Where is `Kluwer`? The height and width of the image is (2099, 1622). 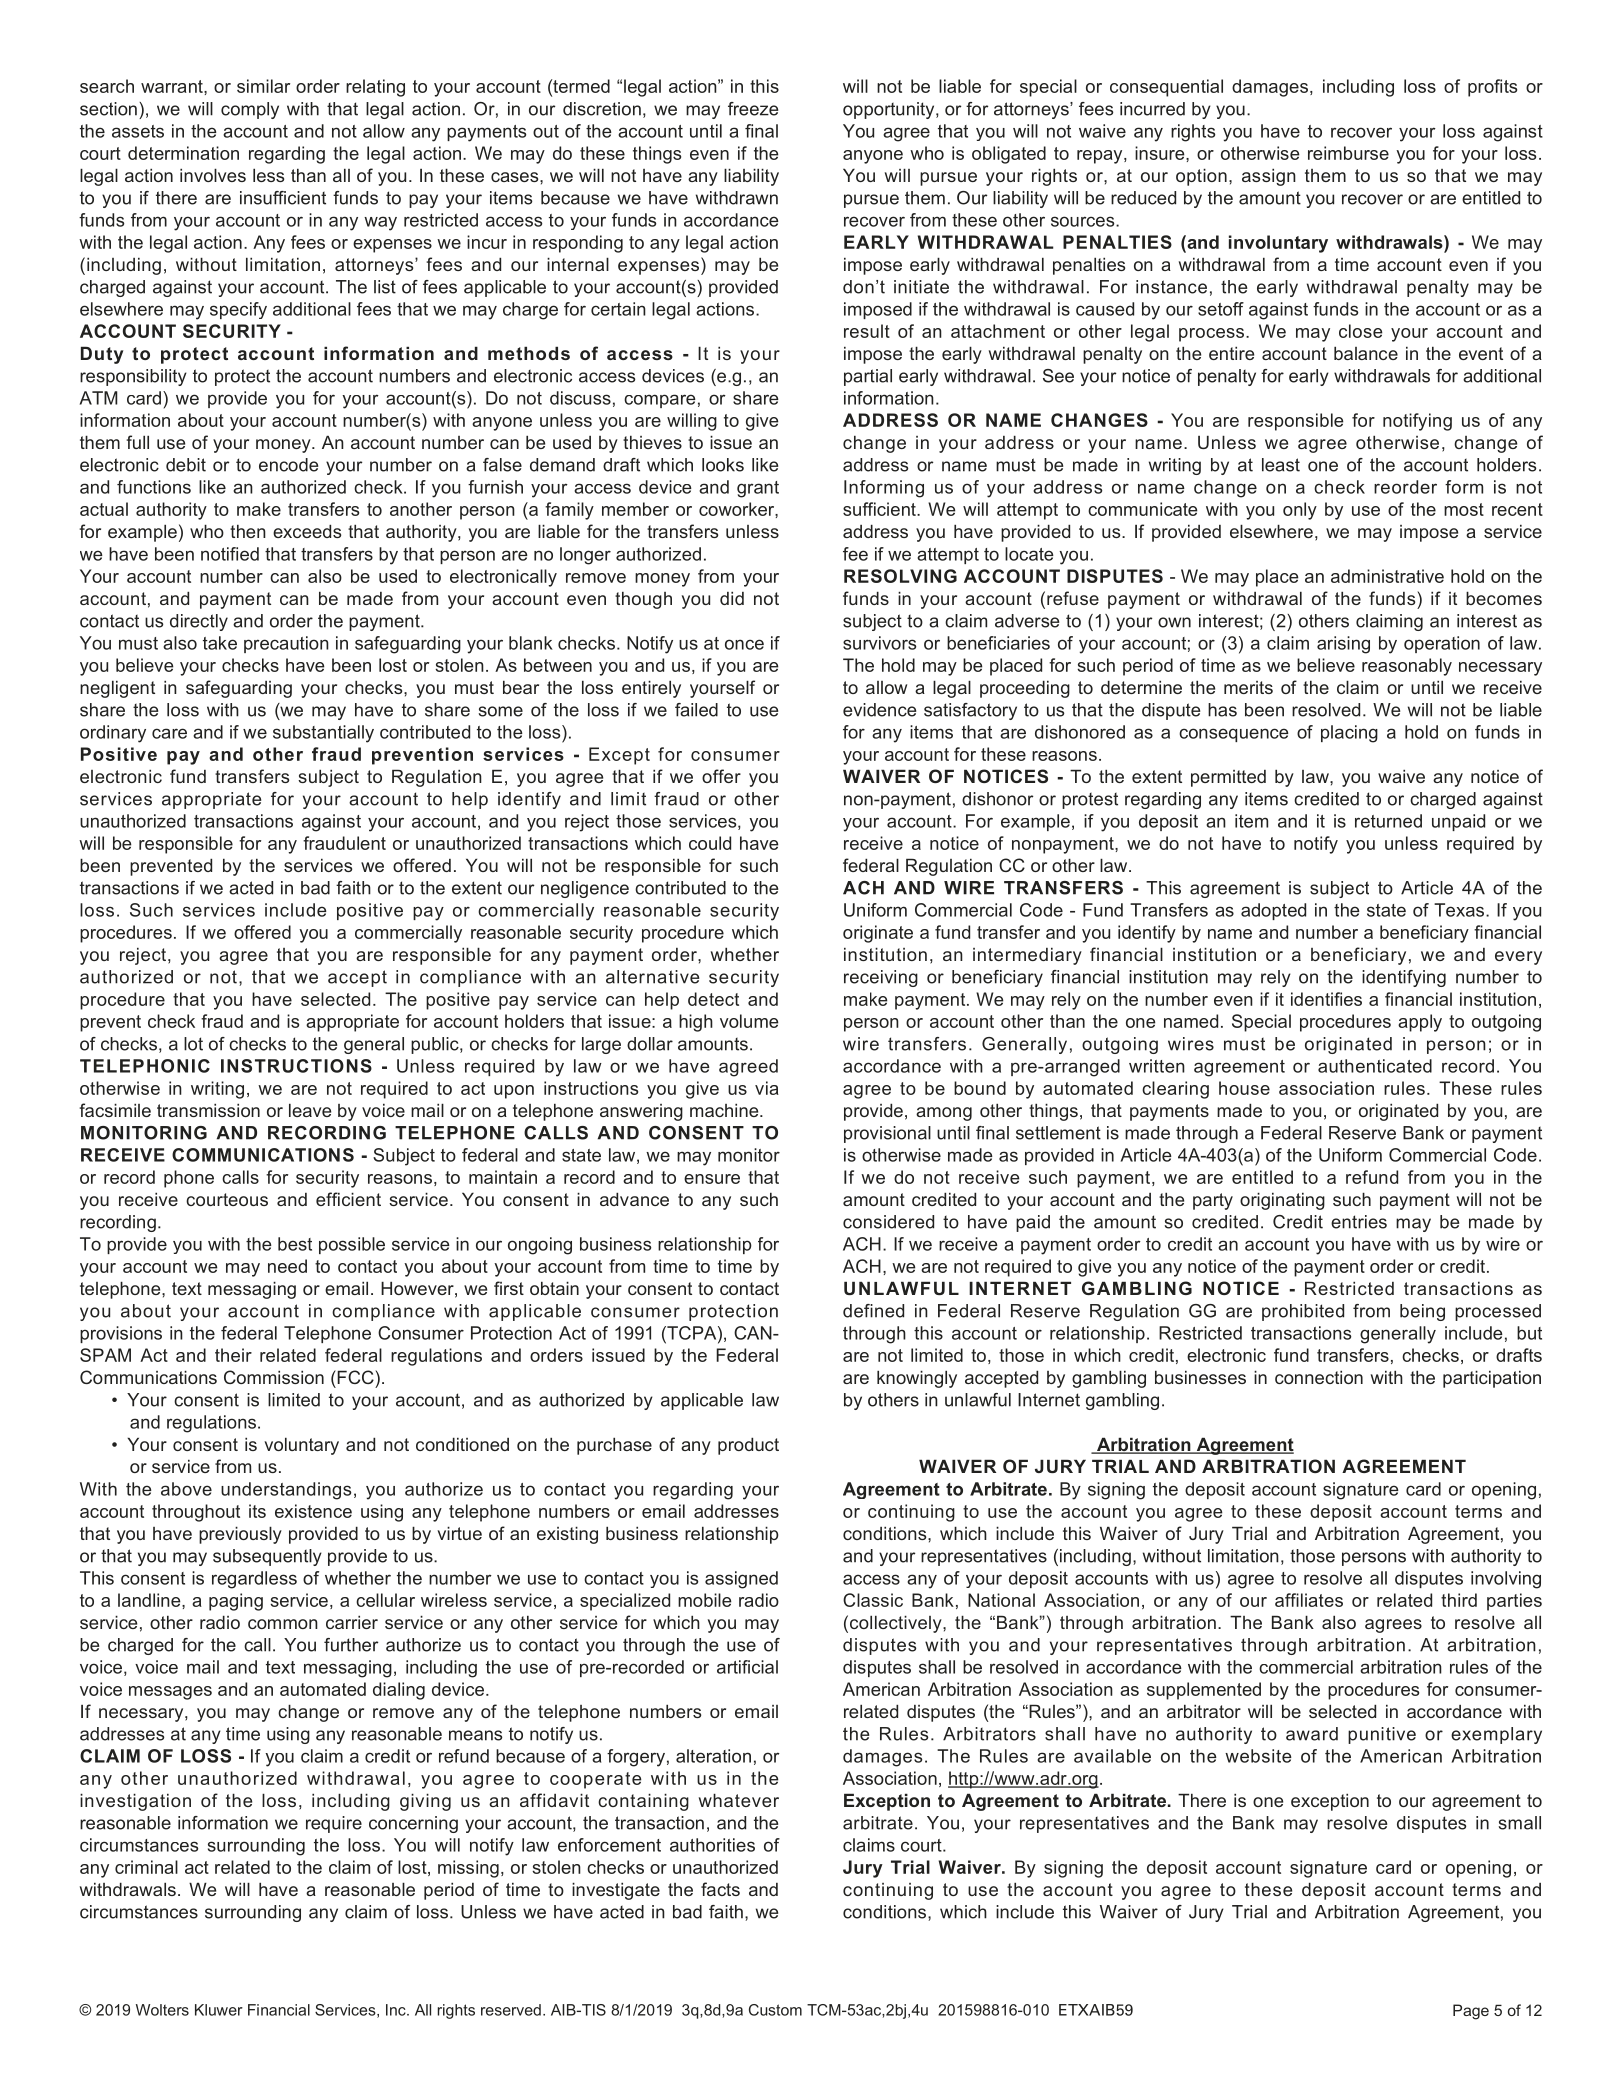
Kluwer is located at coordinates (219, 2010).
